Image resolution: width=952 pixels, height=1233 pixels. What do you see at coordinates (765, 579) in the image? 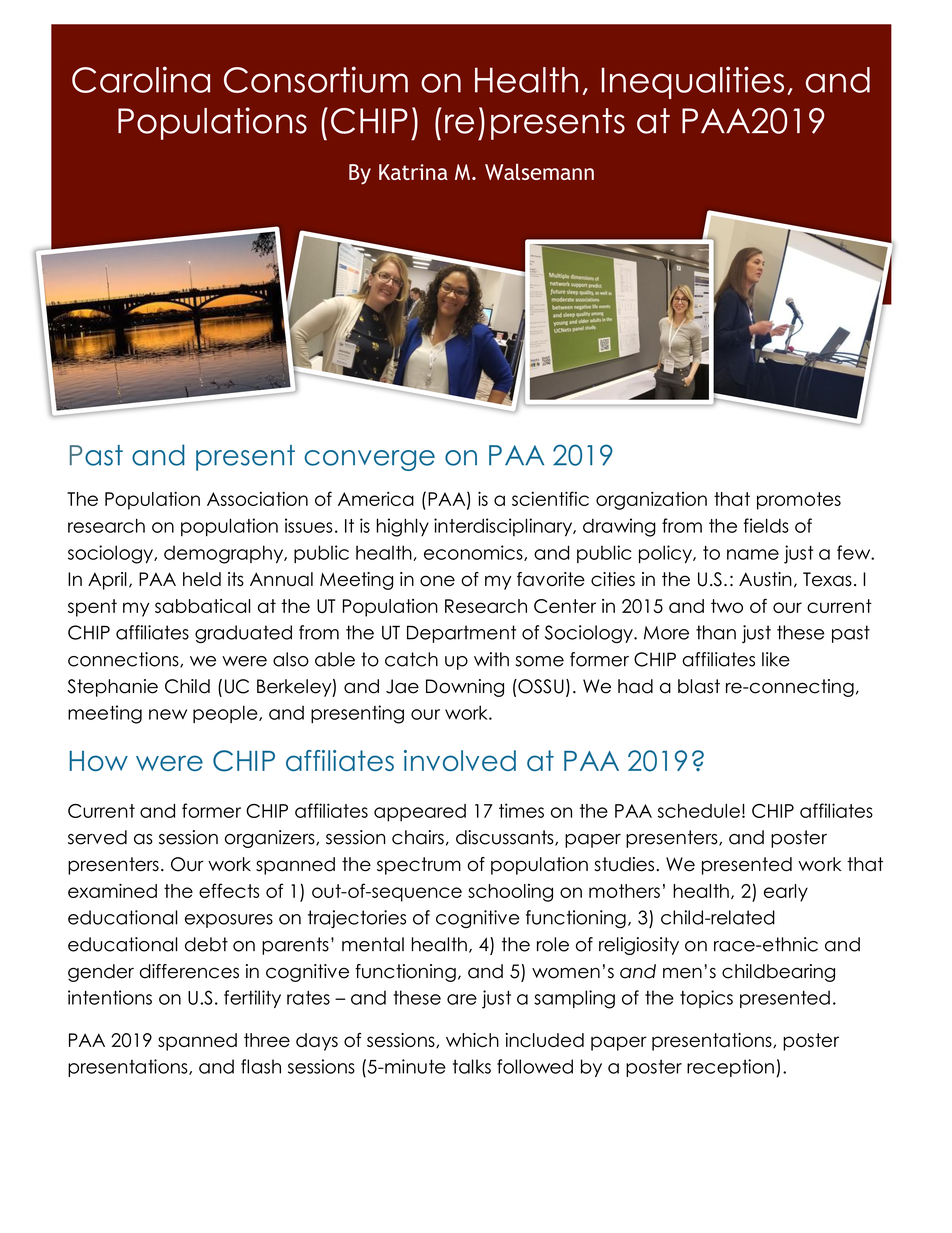
I see `Austin` at bounding box center [765, 579].
